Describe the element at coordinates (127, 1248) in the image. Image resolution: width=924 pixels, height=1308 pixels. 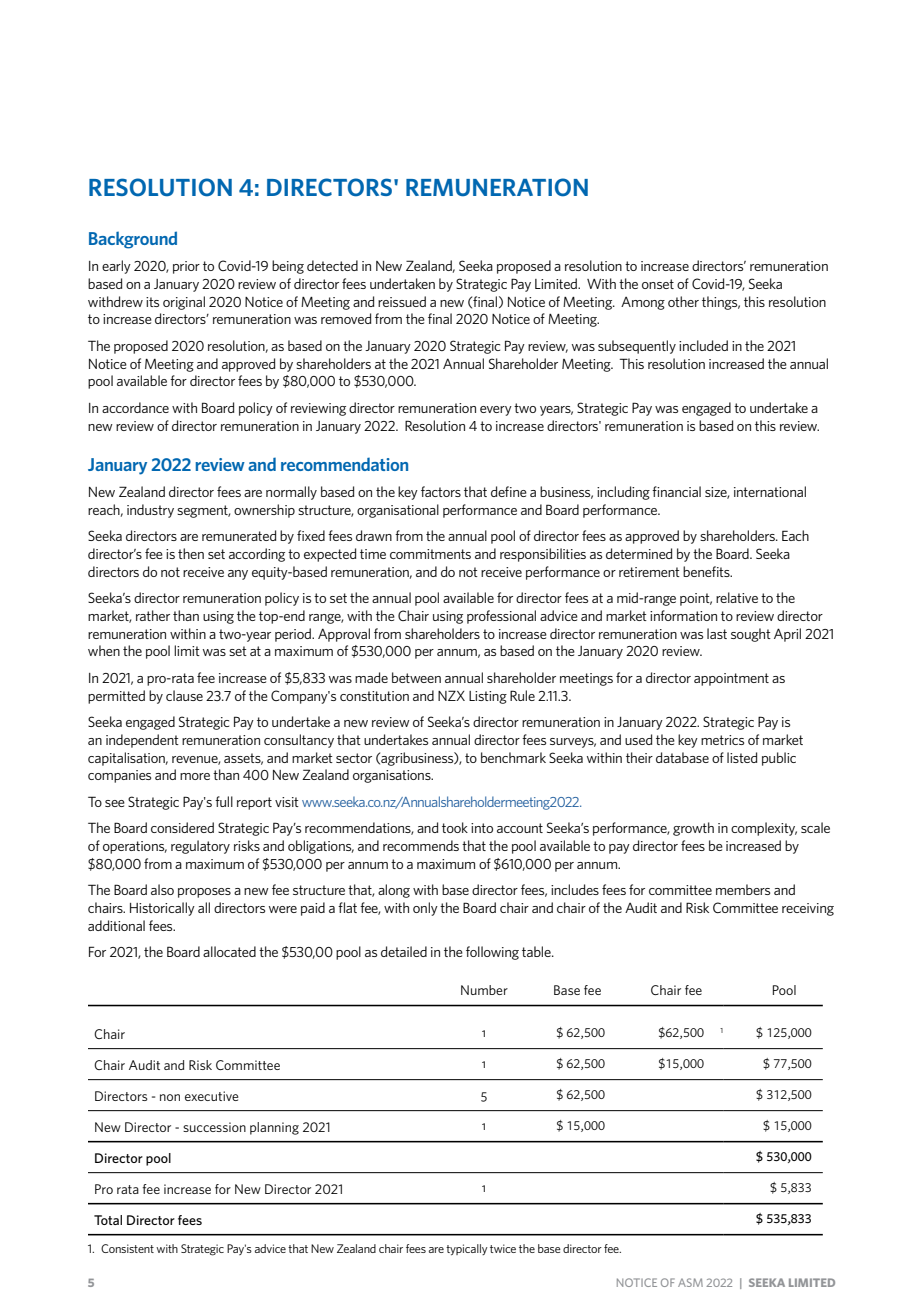
I see `Consistent` at that location.
